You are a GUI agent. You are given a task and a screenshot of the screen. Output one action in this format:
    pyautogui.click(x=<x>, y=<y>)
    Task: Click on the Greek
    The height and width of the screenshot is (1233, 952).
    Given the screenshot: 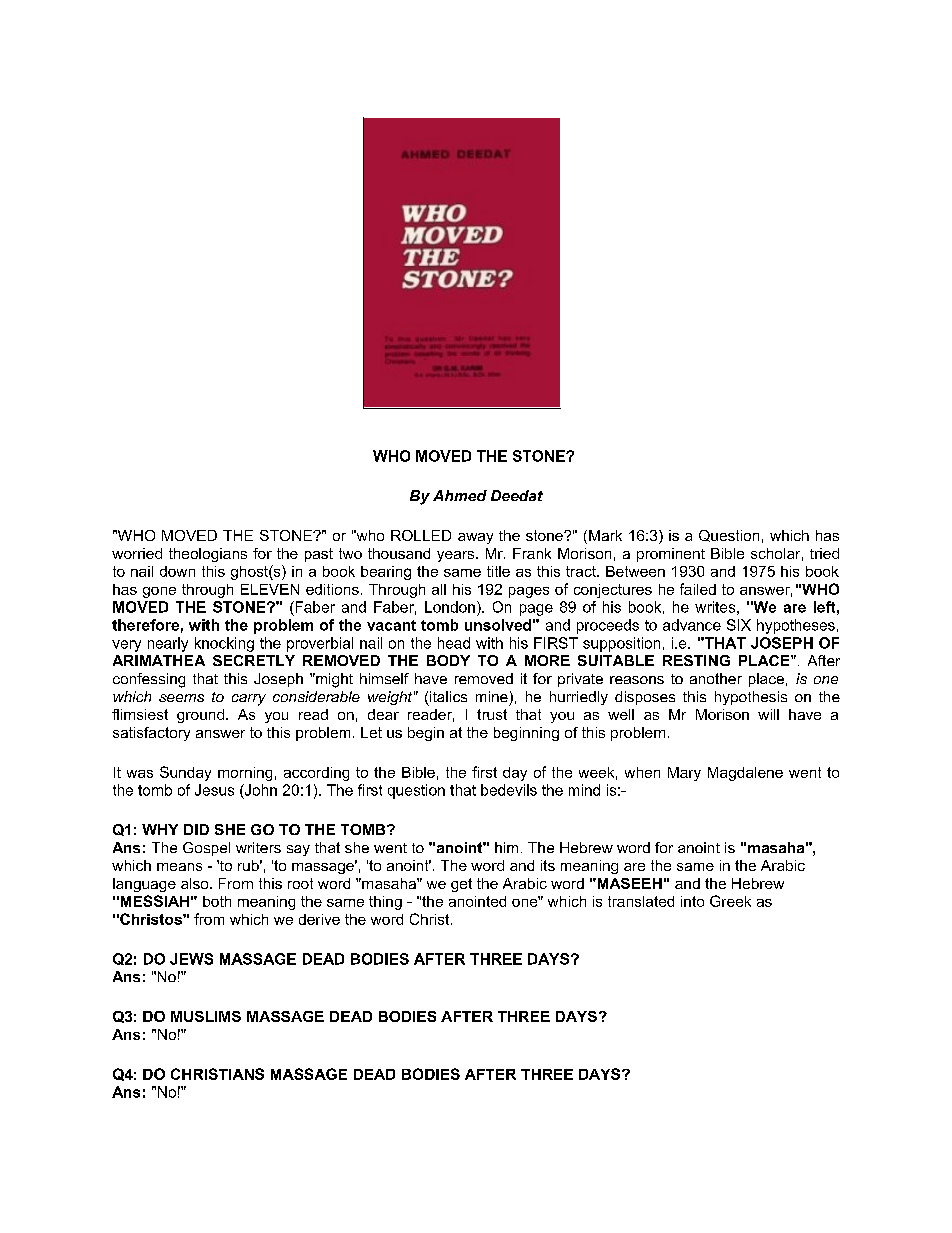 What is the action you would take?
    pyautogui.click(x=730, y=901)
